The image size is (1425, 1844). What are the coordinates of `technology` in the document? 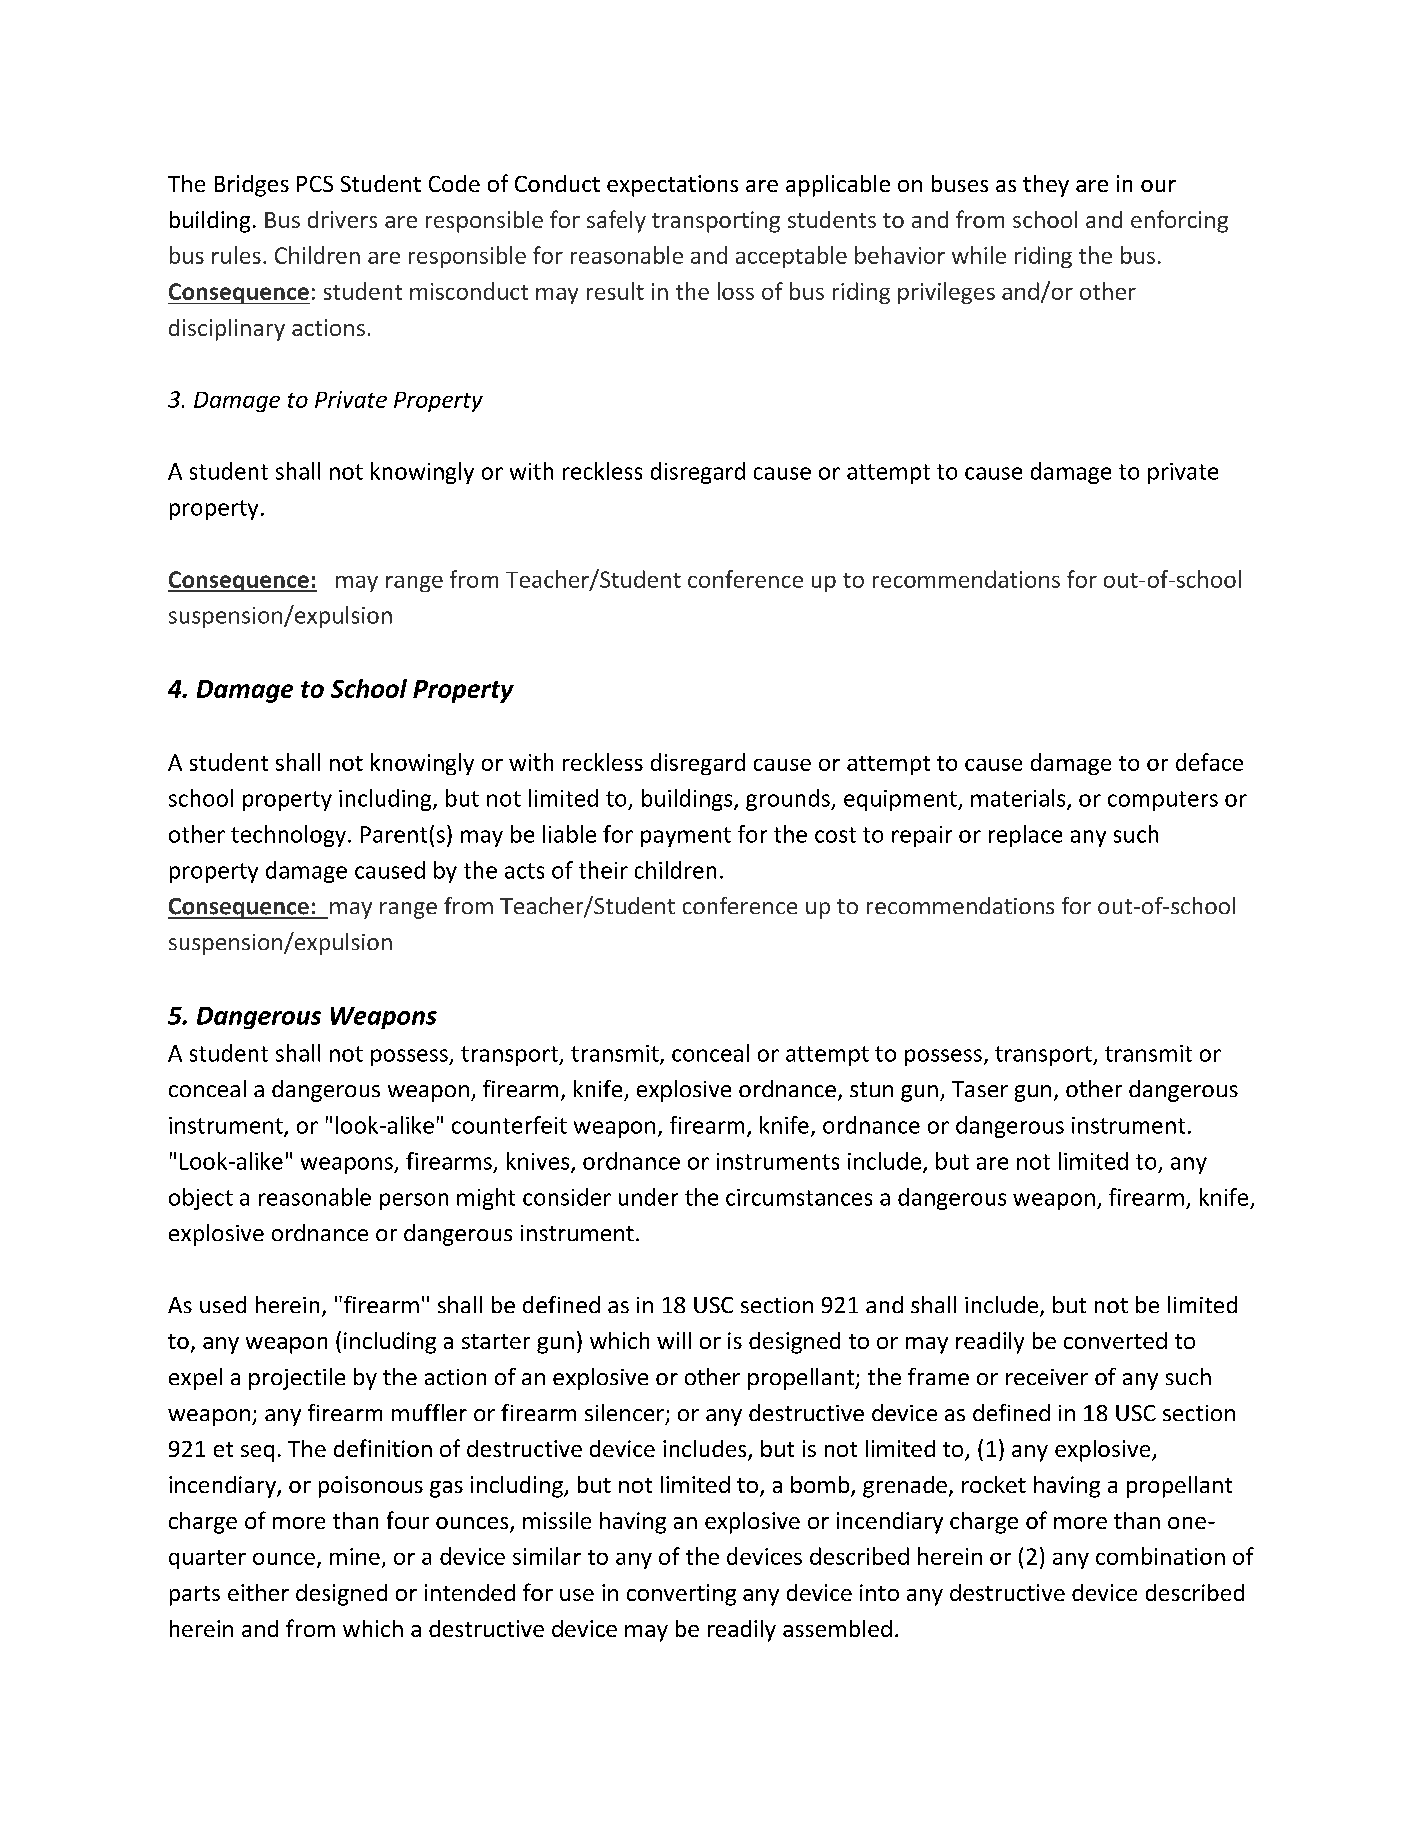 It's located at (288, 836).
